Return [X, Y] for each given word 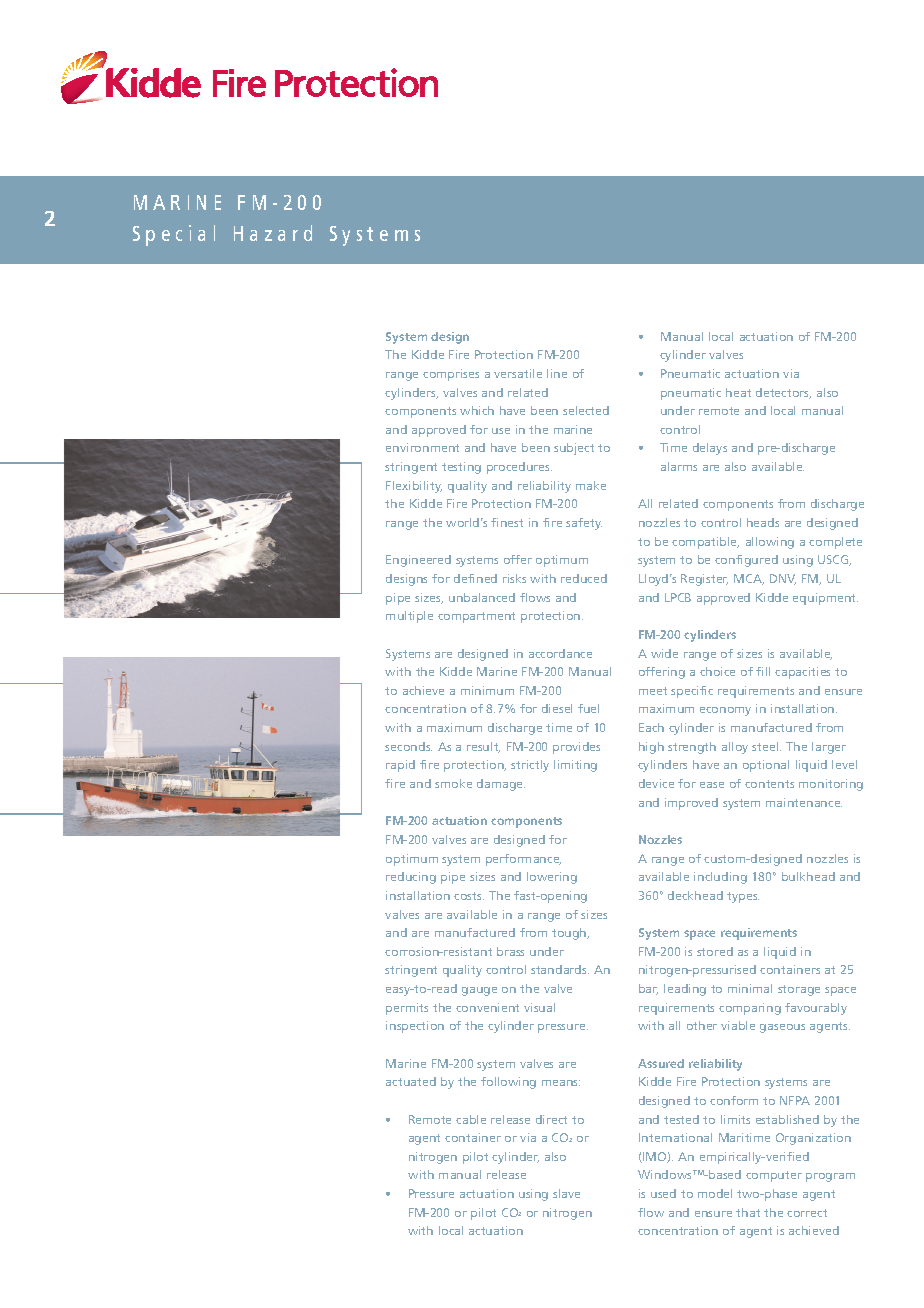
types [743, 897]
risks [514, 578]
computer [774, 1176]
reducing [411, 878]
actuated [411, 1081]
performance [523, 860]
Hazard [273, 233]
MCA [749, 579]
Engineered [418, 561]
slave [566, 1193]
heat [738, 392]
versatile [518, 373]
